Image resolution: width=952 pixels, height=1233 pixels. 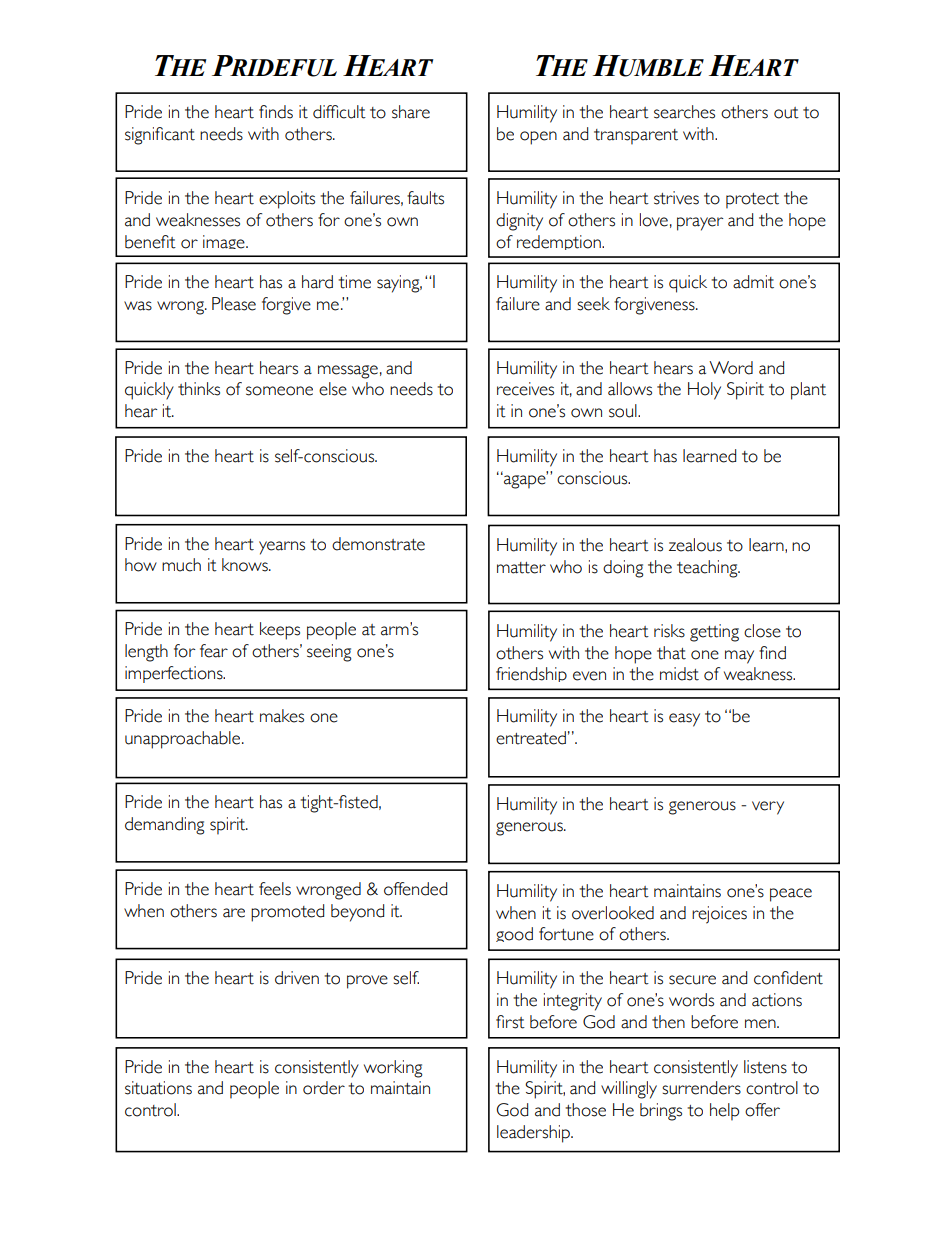 I want to click on rejoices, so click(x=719, y=915).
